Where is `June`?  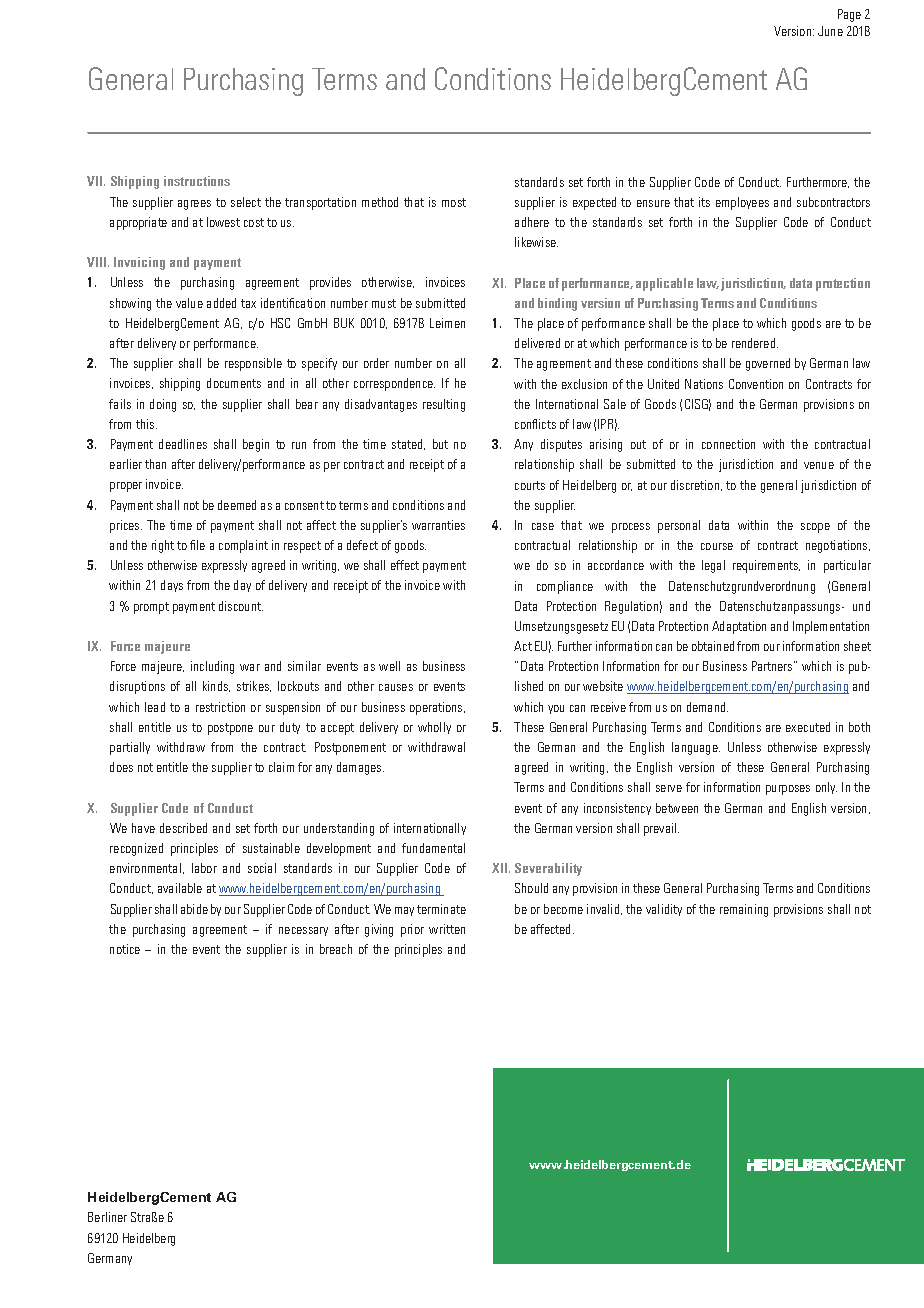
June is located at coordinates (830, 31).
